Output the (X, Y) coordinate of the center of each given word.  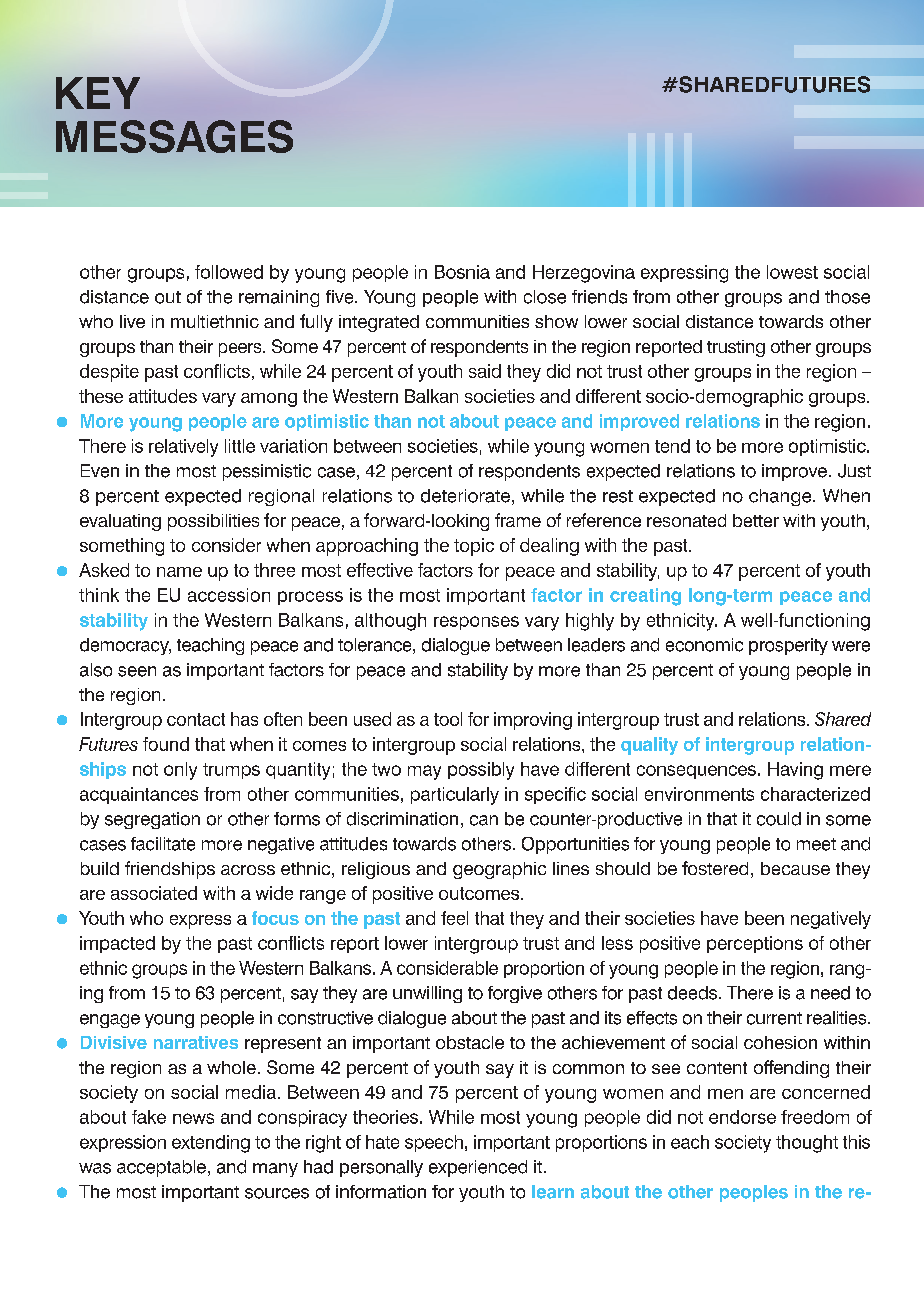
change (781, 497)
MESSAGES (174, 136)
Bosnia (462, 272)
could (779, 819)
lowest (792, 272)
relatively (183, 448)
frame (518, 520)
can (484, 820)
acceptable (161, 1168)
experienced (478, 1168)
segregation (152, 820)
